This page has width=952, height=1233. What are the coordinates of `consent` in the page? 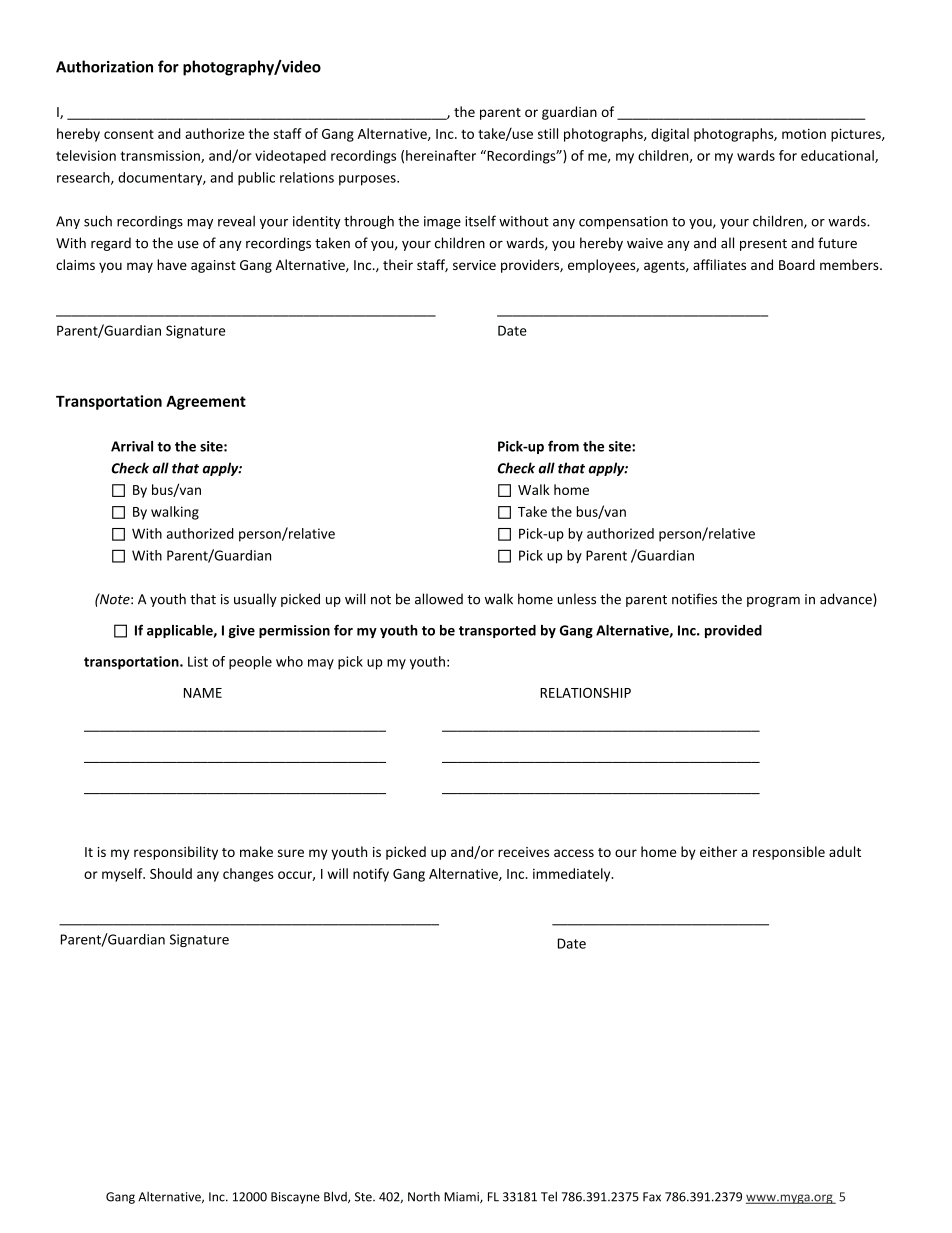 It's located at (129, 134).
